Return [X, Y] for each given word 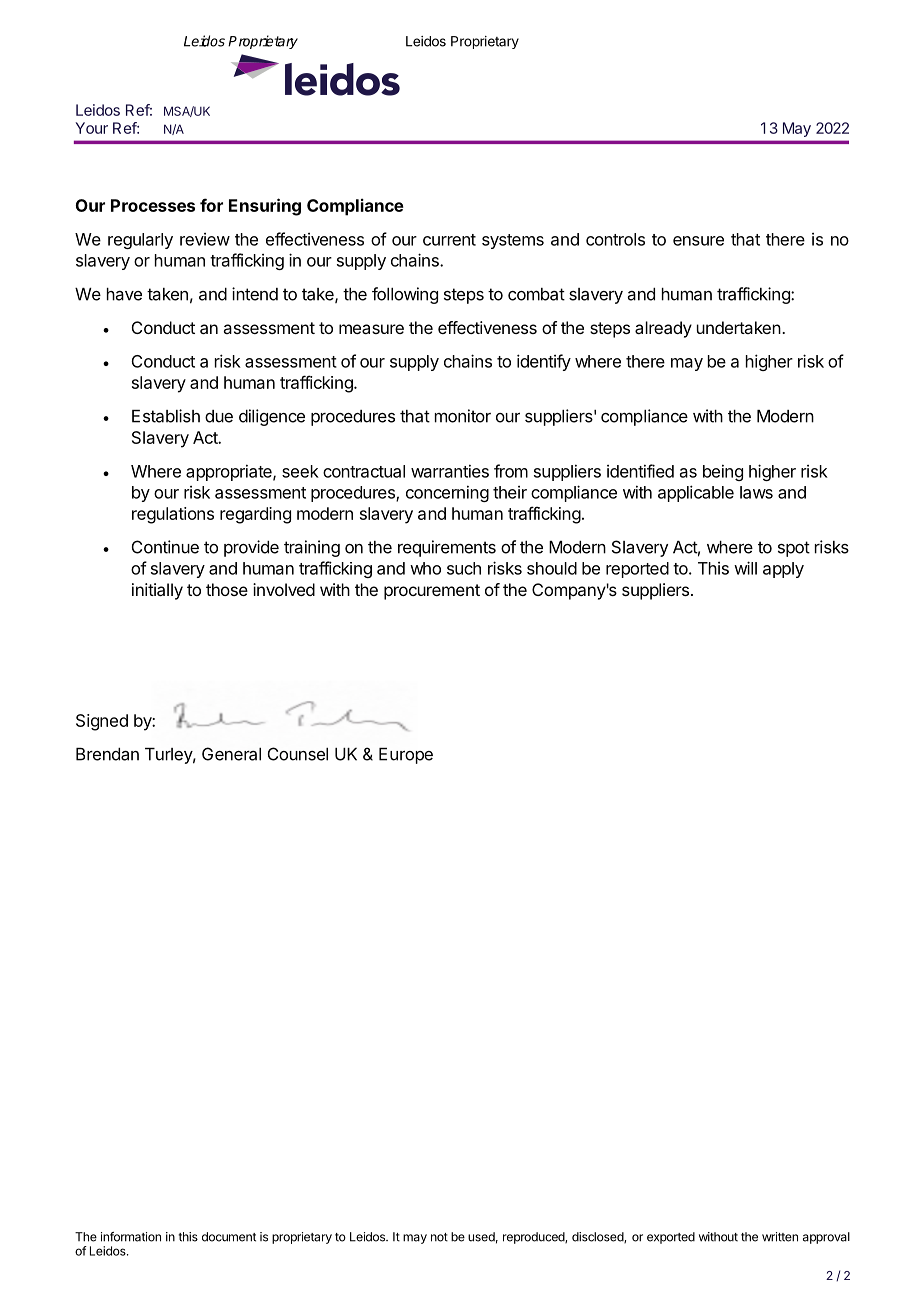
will [745, 568]
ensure [698, 241]
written [780, 1237]
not [439, 1237]
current [449, 240]
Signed [102, 722]
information [131, 1237]
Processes [153, 205]
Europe [406, 755]
